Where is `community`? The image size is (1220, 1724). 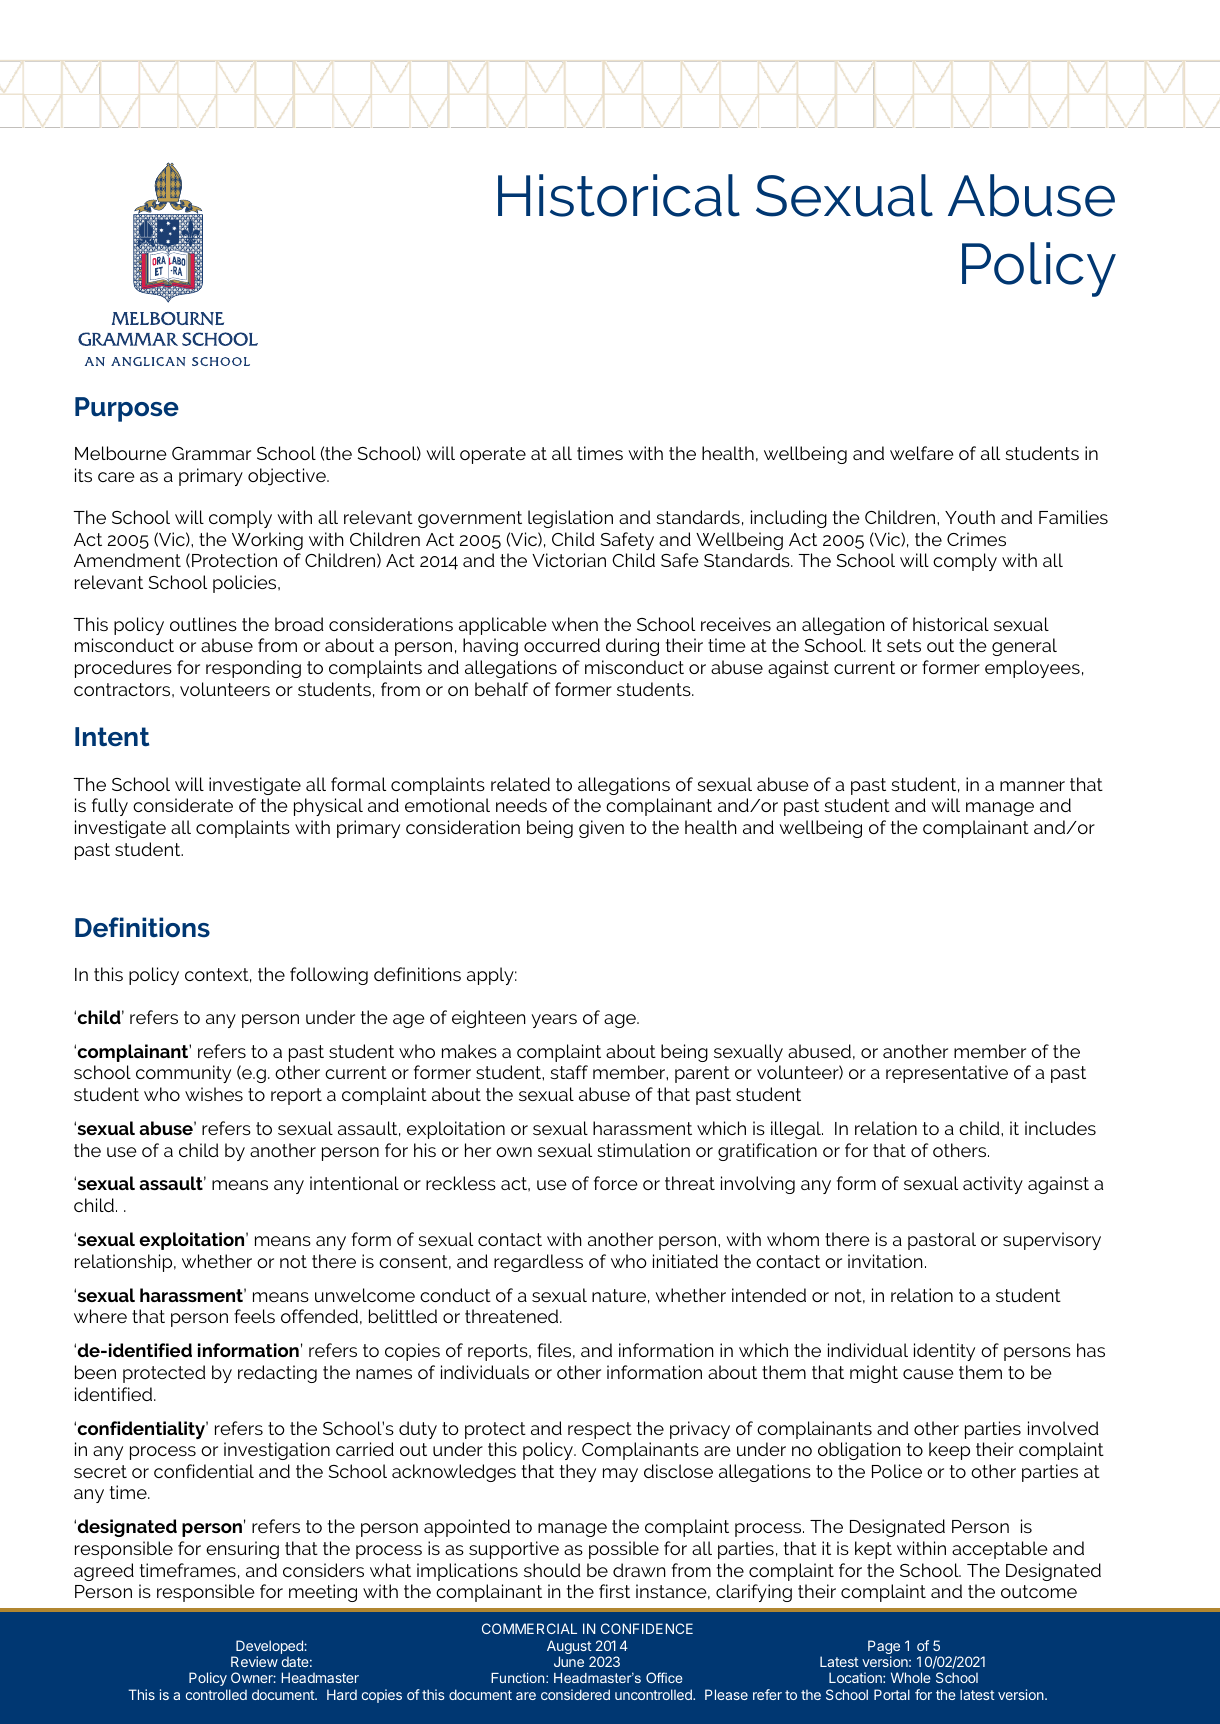 community is located at coordinates (183, 1074).
